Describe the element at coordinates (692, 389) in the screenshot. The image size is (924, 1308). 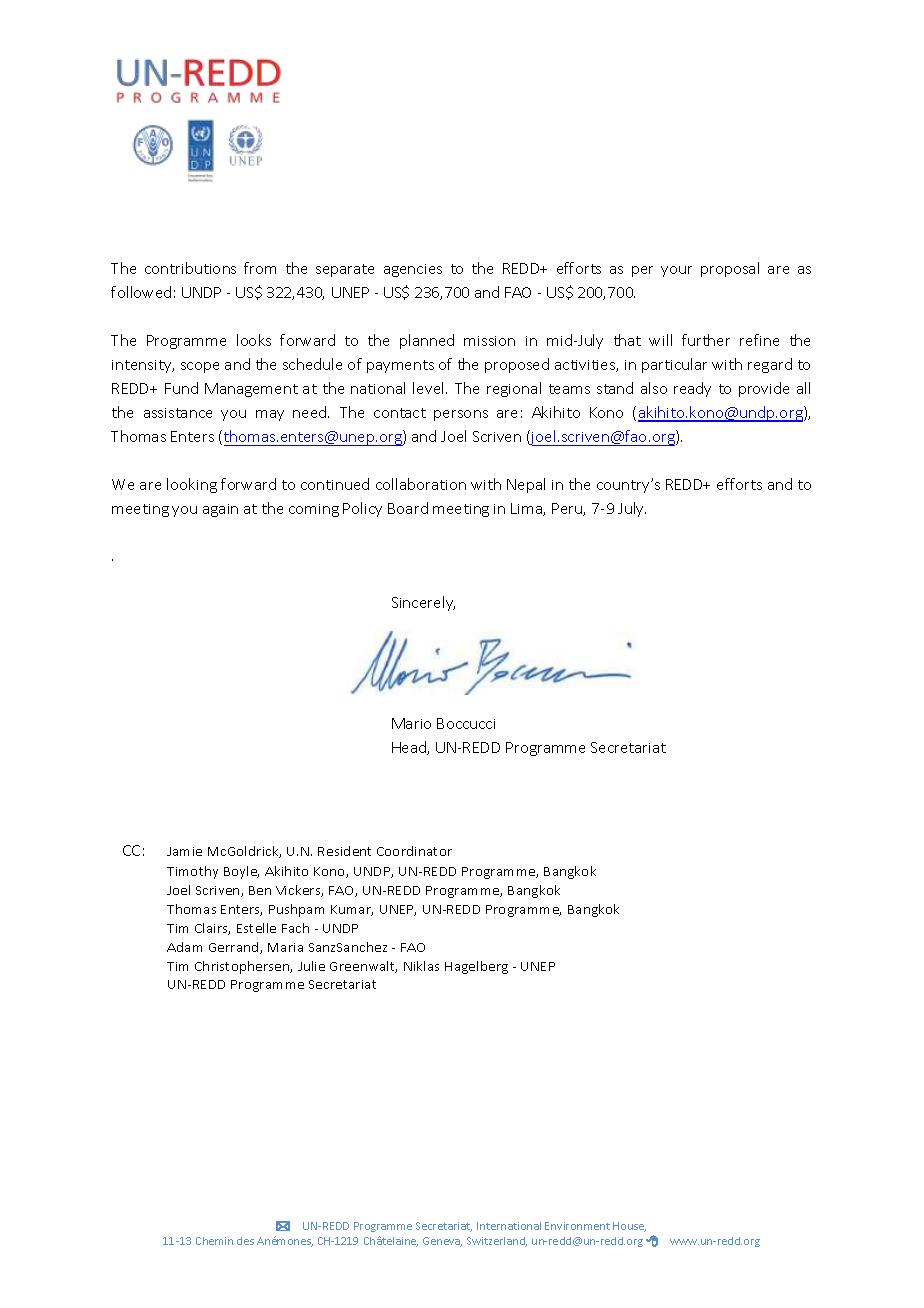
I see `ready` at that location.
